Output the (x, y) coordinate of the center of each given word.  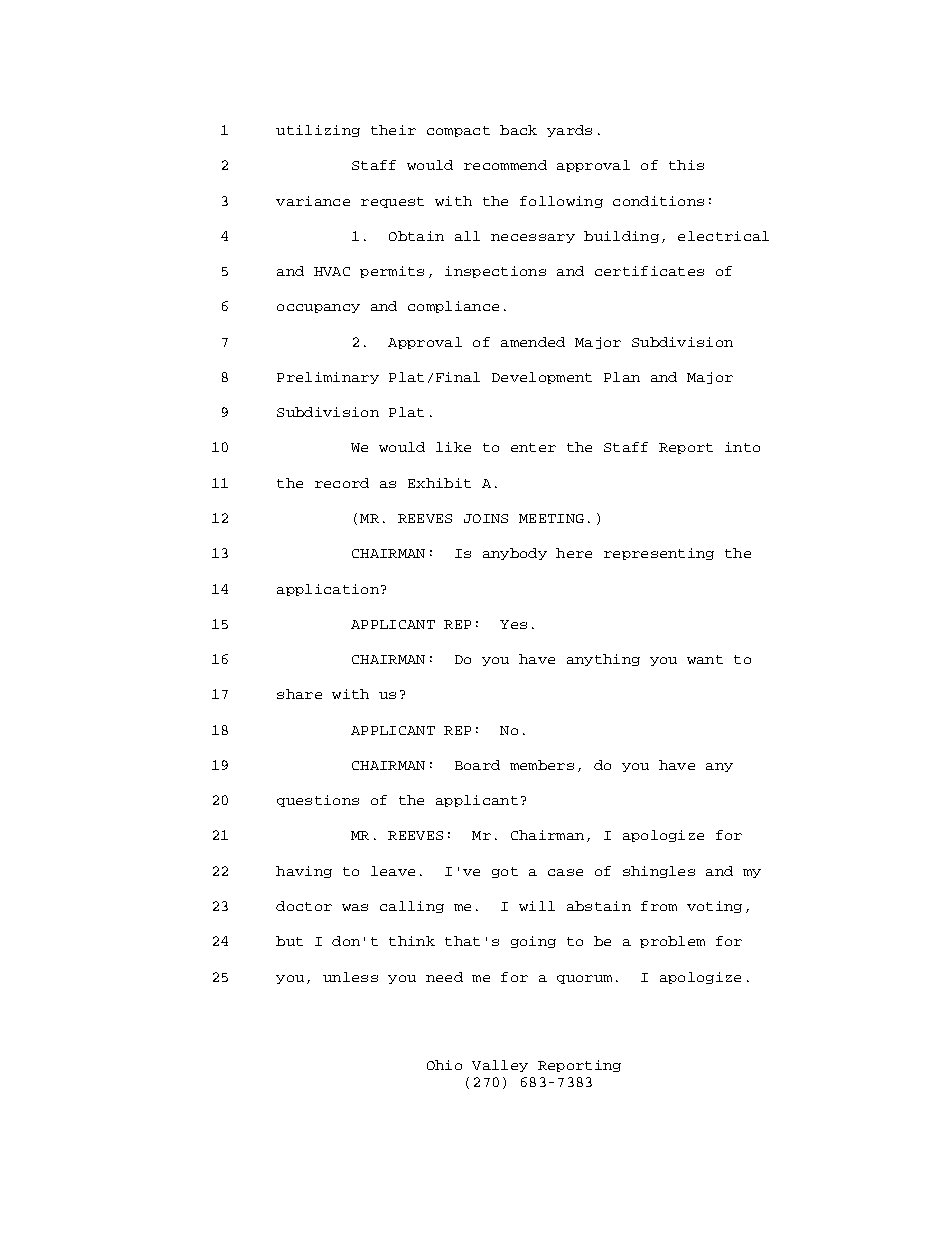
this (686, 165)
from (659, 906)
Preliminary (328, 378)
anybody (515, 554)
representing (659, 554)
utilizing (318, 131)
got (505, 872)
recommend (505, 165)
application (328, 590)
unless (350, 977)
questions (318, 801)
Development (542, 378)
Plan (622, 377)
